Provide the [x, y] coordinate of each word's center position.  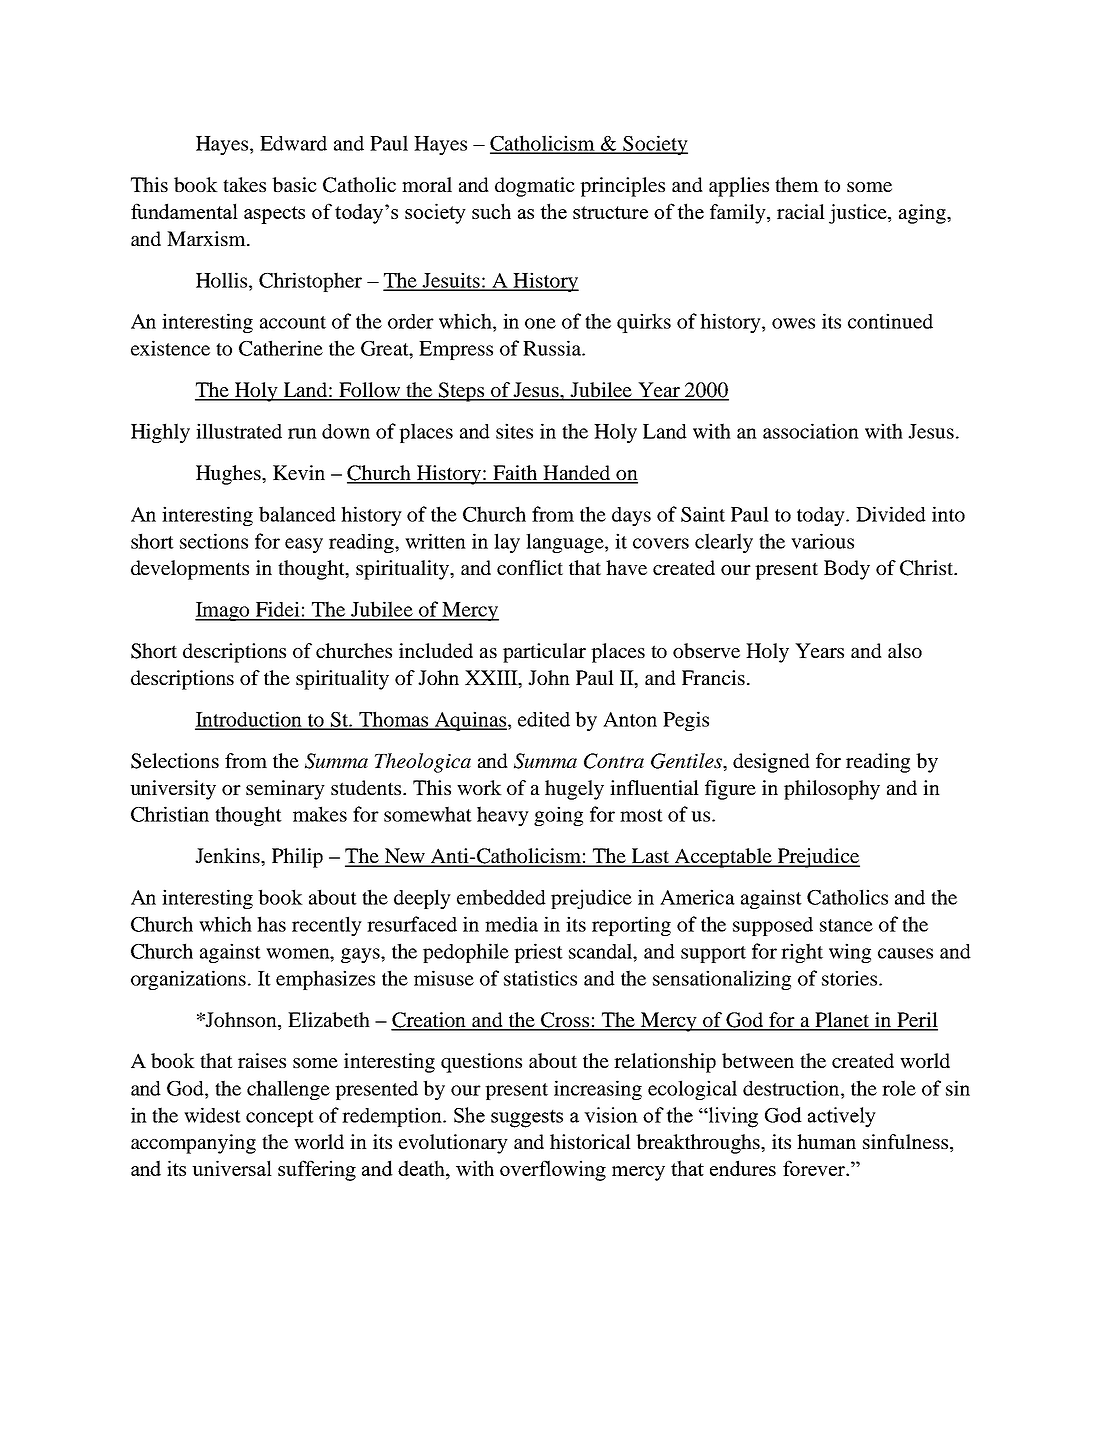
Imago [223, 611]
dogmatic [535, 187]
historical [590, 1141]
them [797, 184]
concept [280, 1118]
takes [244, 184]
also [905, 650]
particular [544, 653]
